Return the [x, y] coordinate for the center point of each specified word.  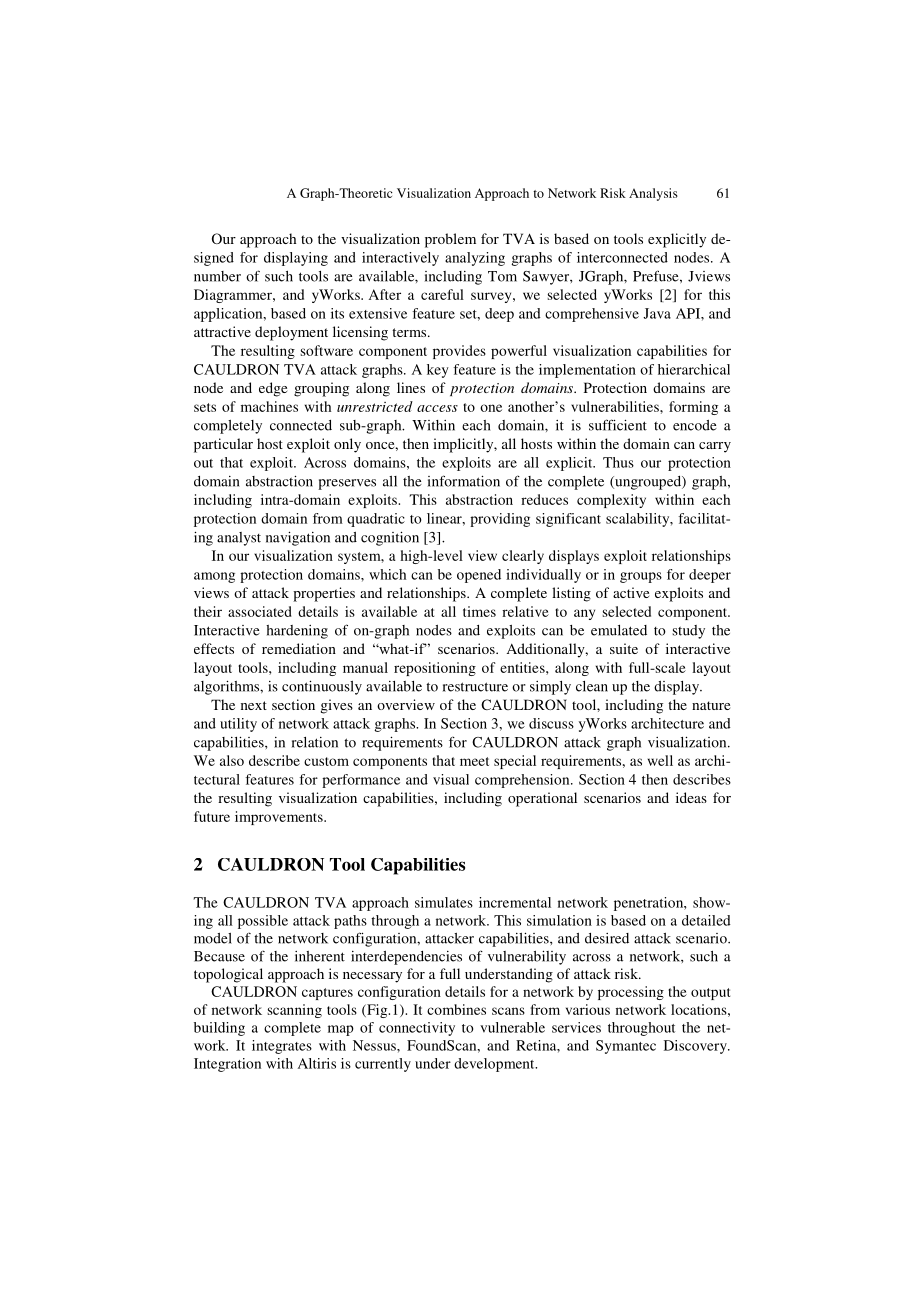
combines [456, 1009]
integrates [282, 1047]
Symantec [626, 1047]
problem [450, 240]
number [217, 276]
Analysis [653, 194]
